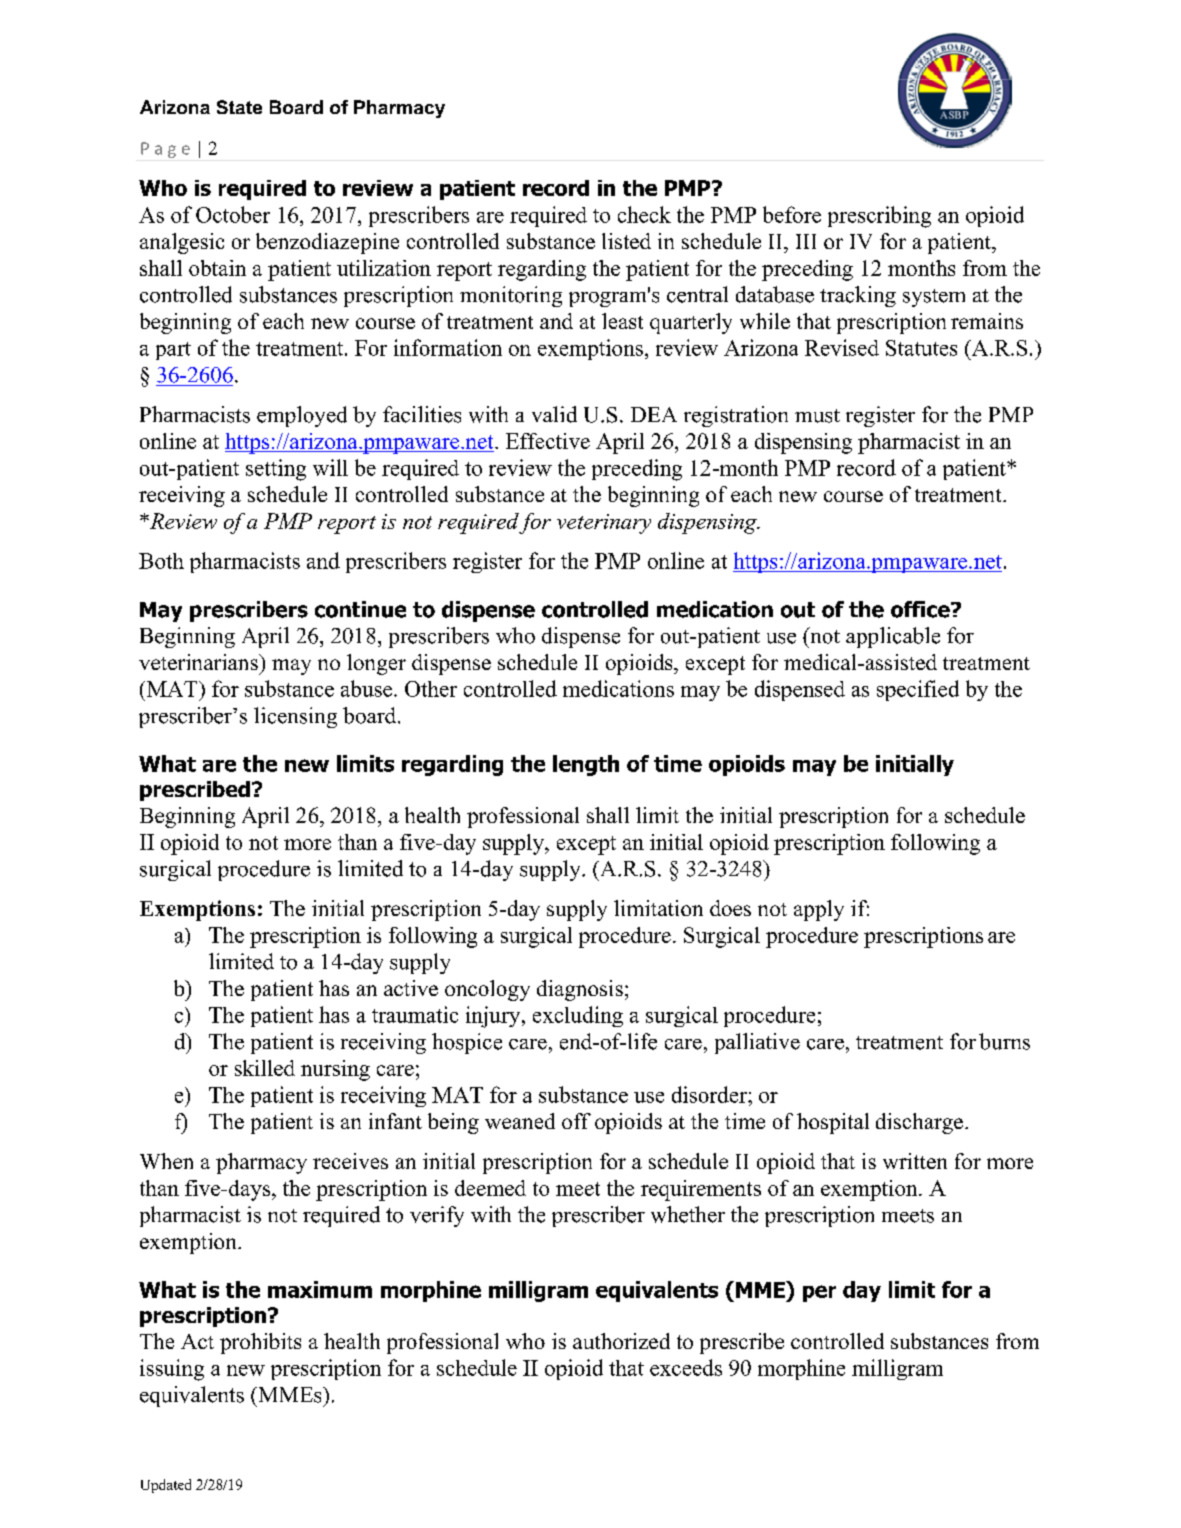  I want to click on prescribing, so click(879, 217).
